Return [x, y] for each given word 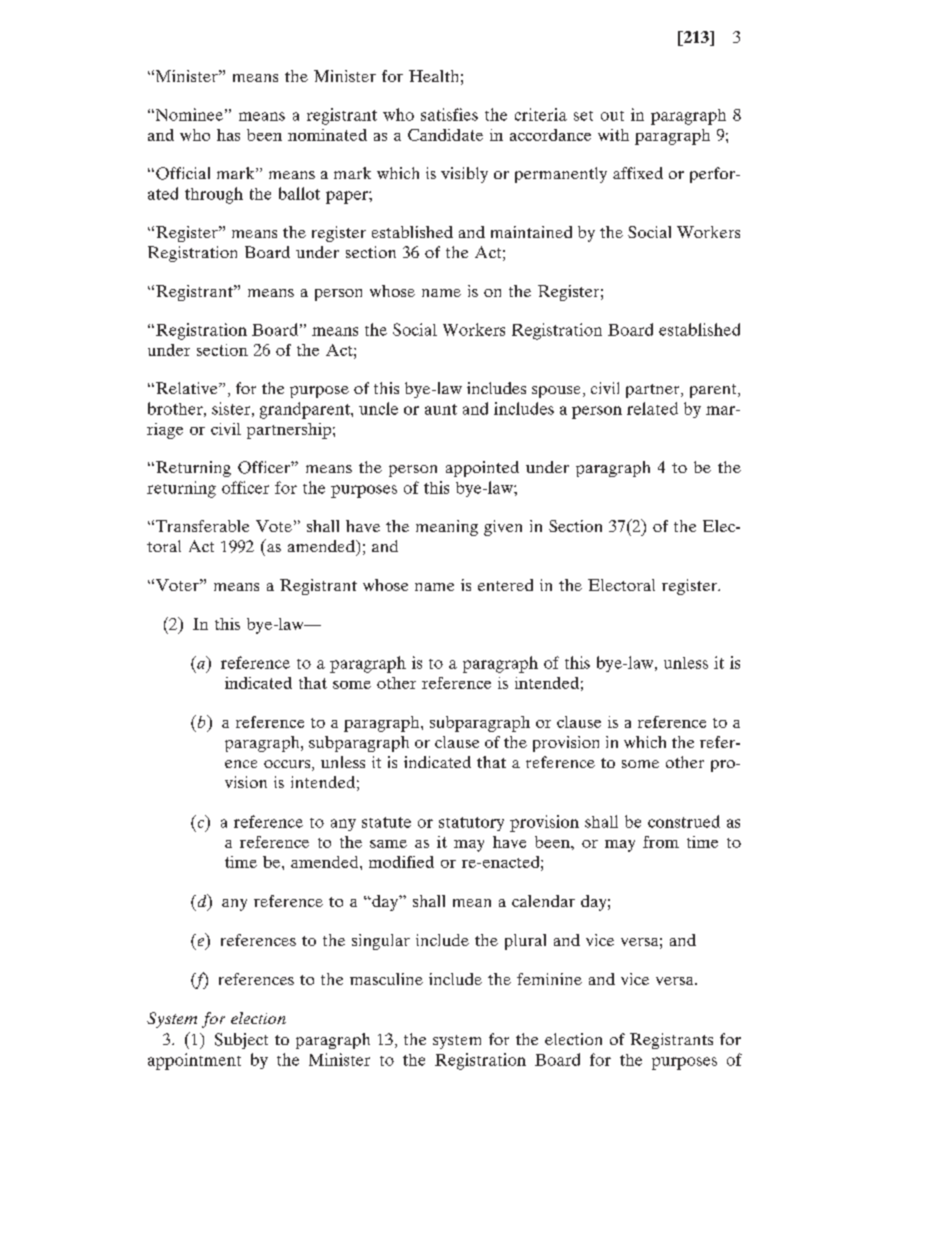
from [661, 842]
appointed [482, 469]
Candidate [445, 135]
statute [386, 822]
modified [401, 862]
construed [684, 821]
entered [505, 585]
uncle [378, 408]
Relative [188, 388]
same [388, 844]
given [503, 528]
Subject [241, 1041]
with [613, 135]
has [228, 135]
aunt [441, 409]
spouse [556, 392]
